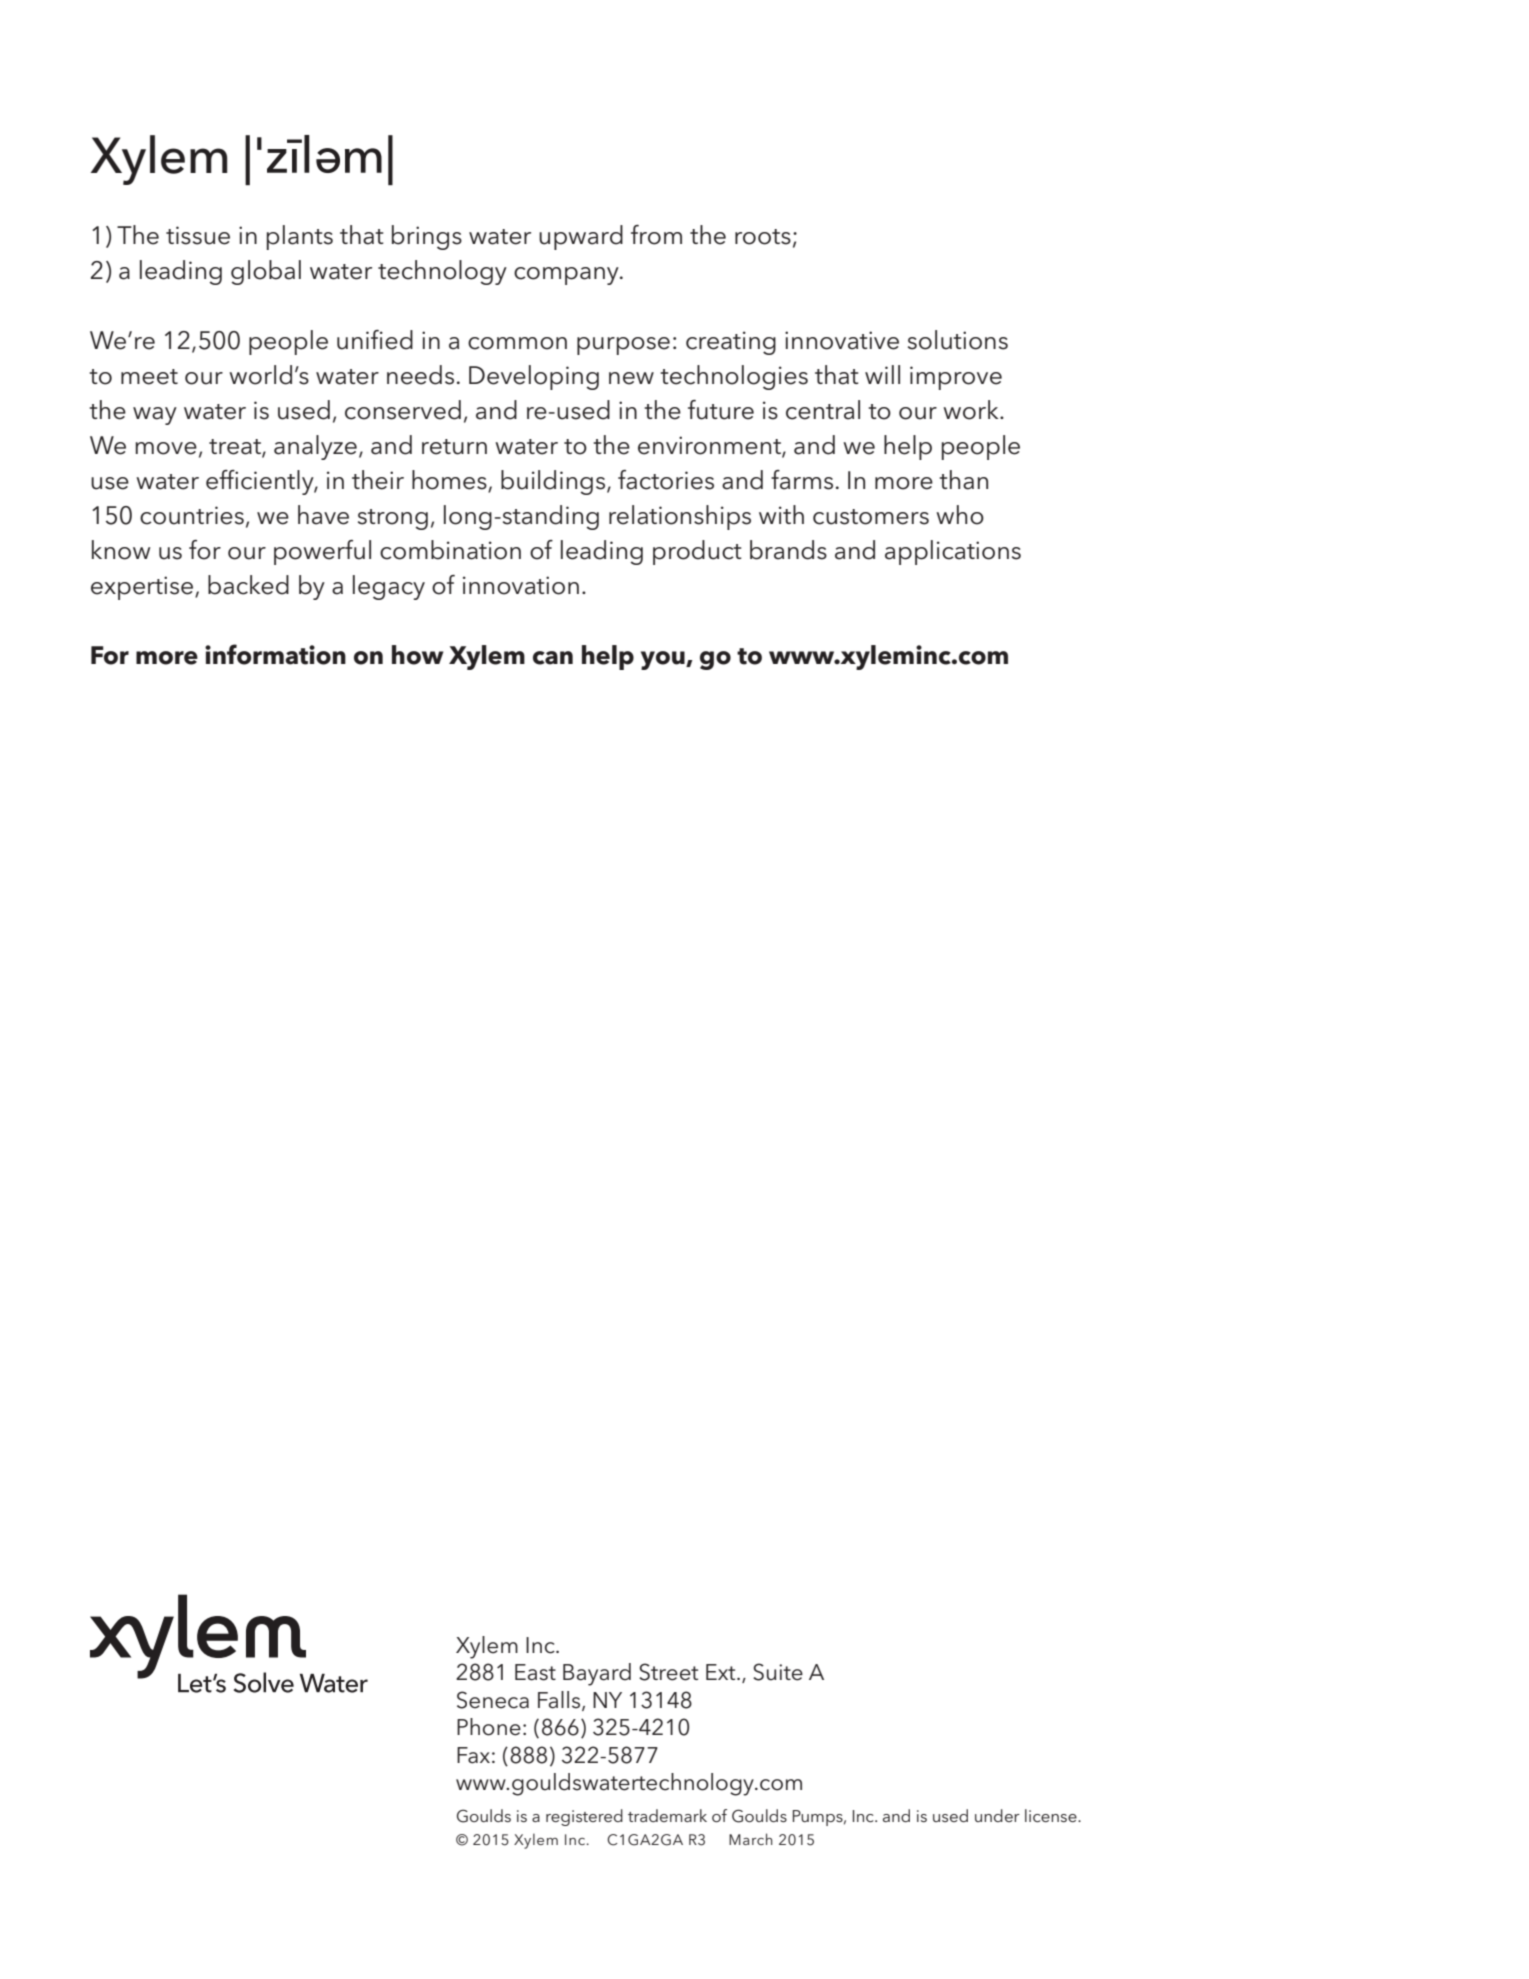 Image resolution: width=1529 pixels, height=1979 pixels. I want to click on information, so click(275, 654).
